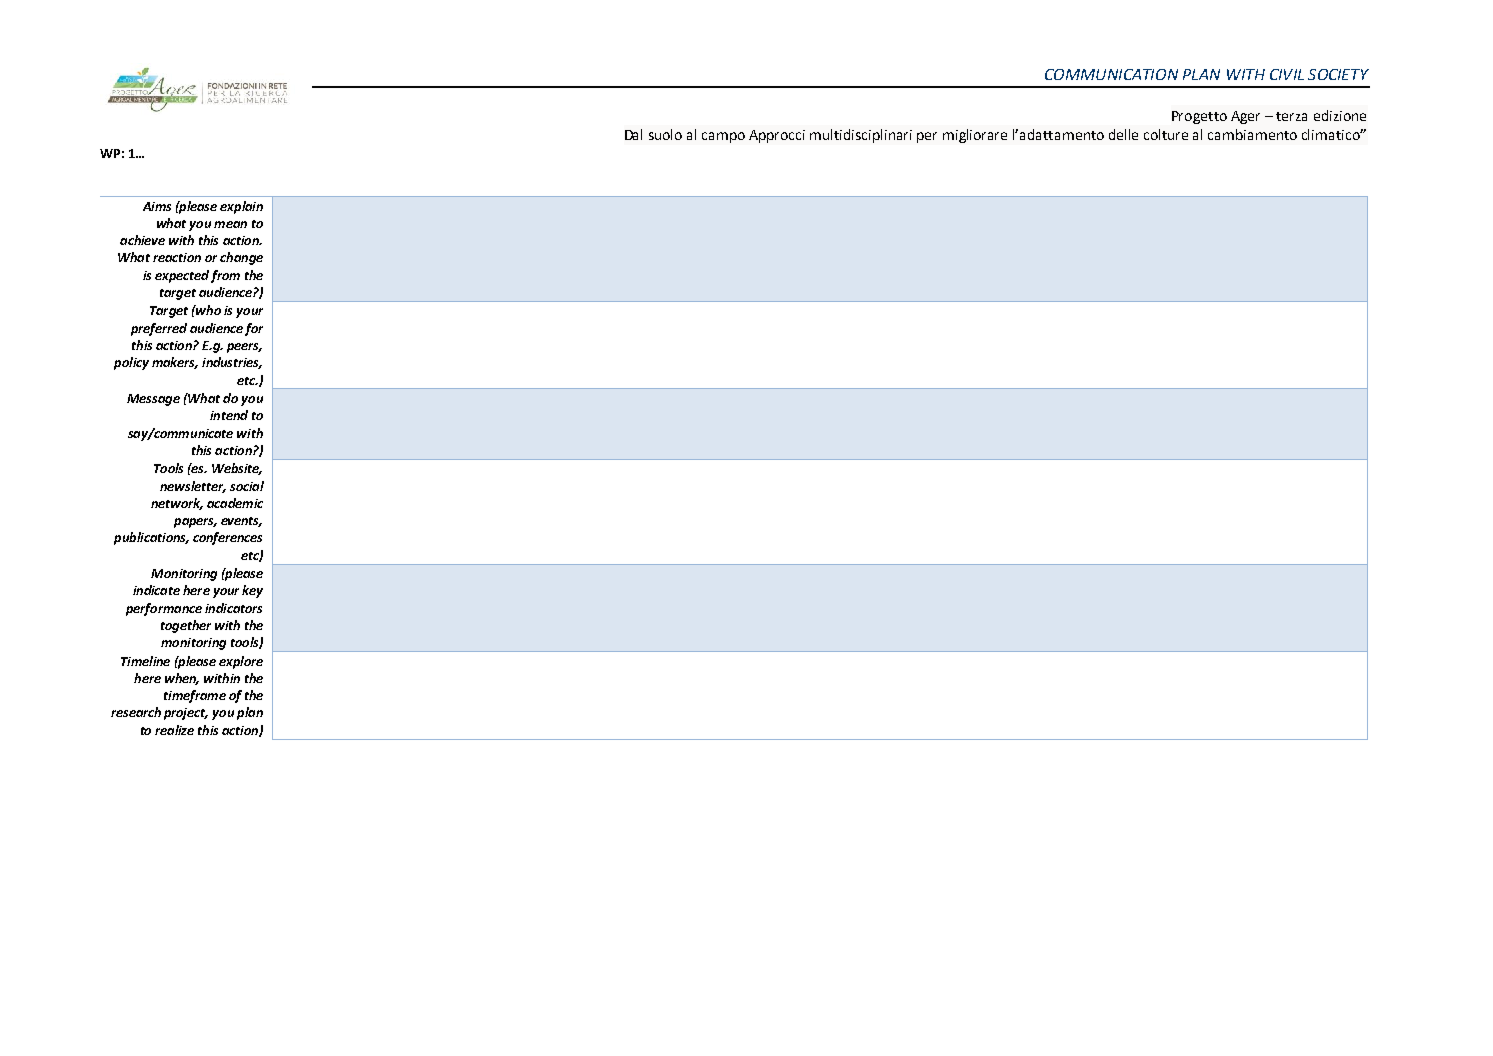 The width and height of the image is (1493, 1056). Describe the element at coordinates (241, 522) in the image. I see `events` at that location.
